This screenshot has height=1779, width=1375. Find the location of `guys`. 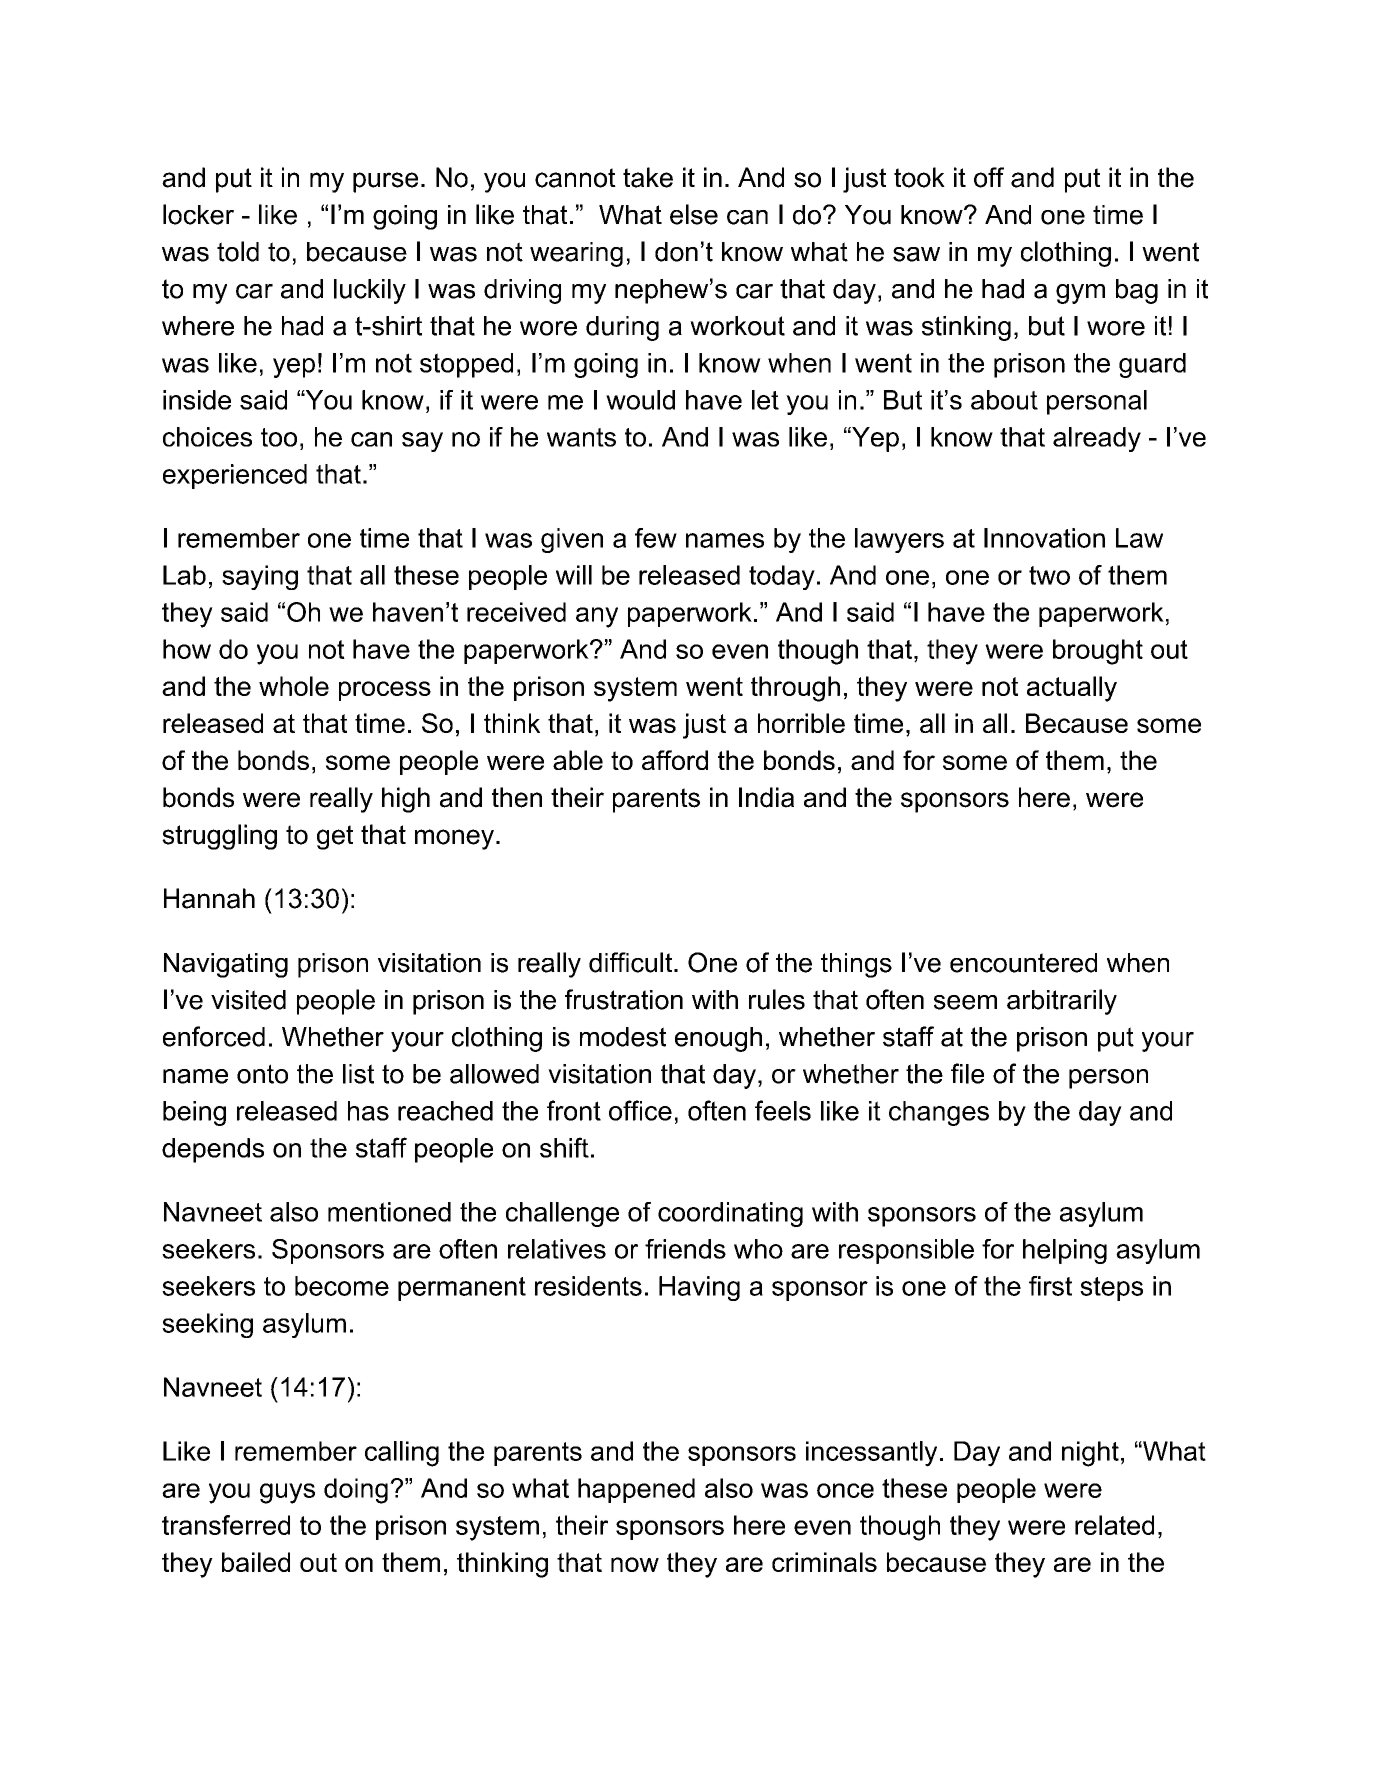

guys is located at coordinates (287, 1493).
